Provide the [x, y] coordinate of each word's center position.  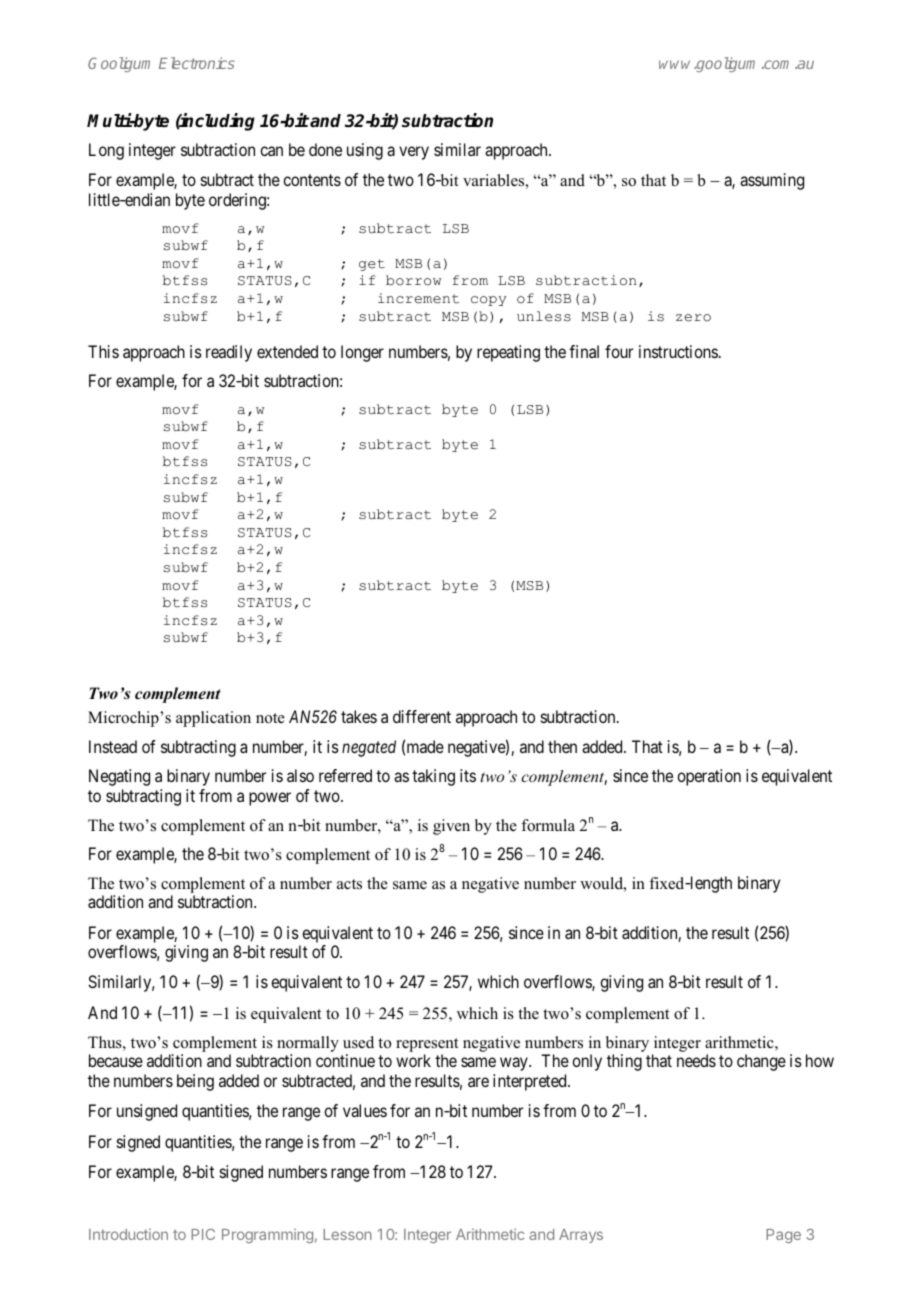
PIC [203, 1234]
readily [229, 353]
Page [783, 1236]
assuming [772, 181]
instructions [678, 351]
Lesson [347, 1234]
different [422, 716]
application [213, 719]
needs [696, 1060]
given [451, 827]
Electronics [197, 63]
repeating [508, 353]
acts [349, 884]
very [414, 153]
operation [709, 777]
